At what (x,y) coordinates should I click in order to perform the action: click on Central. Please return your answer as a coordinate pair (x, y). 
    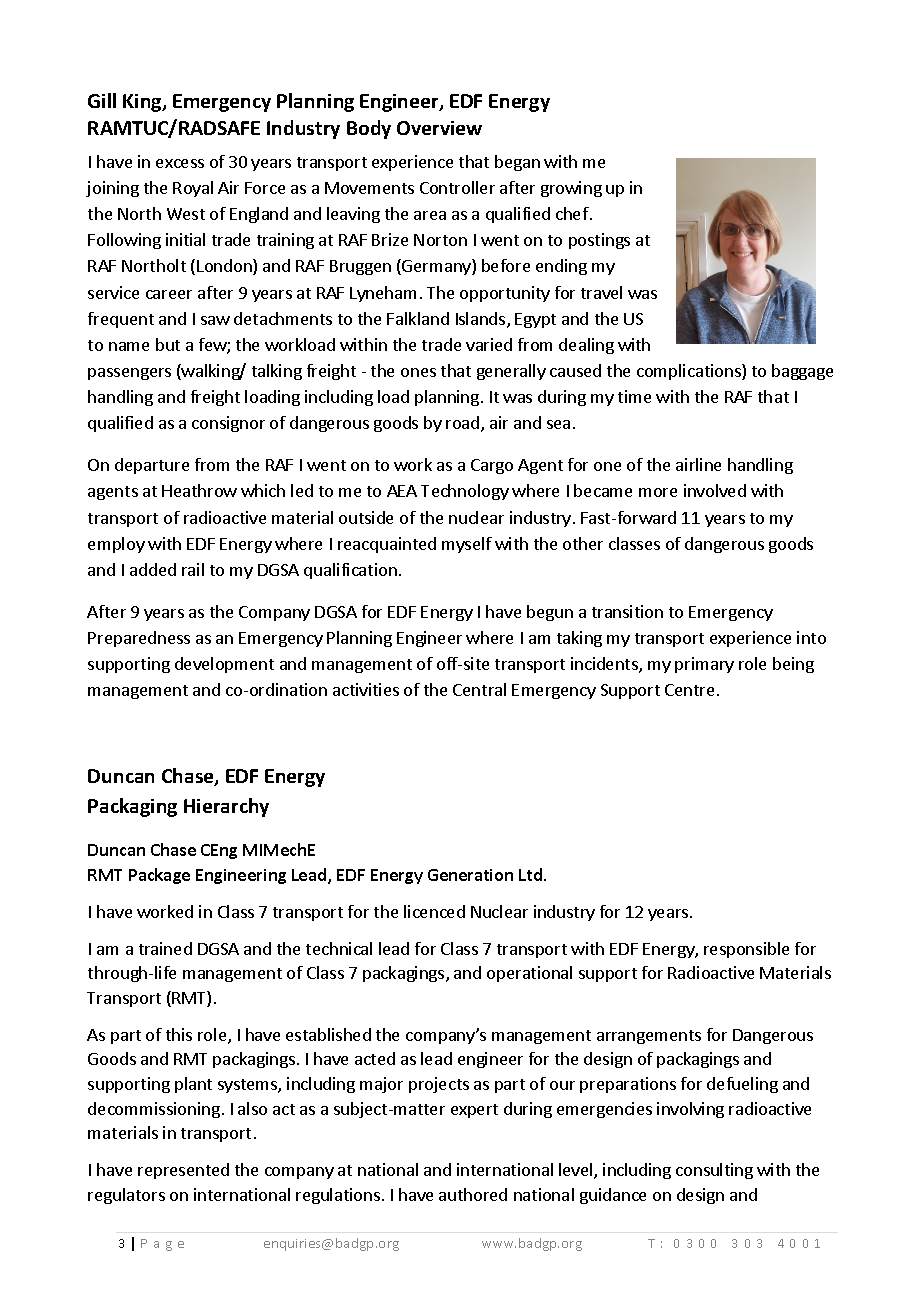
    Looking at the image, I should click on (479, 689).
